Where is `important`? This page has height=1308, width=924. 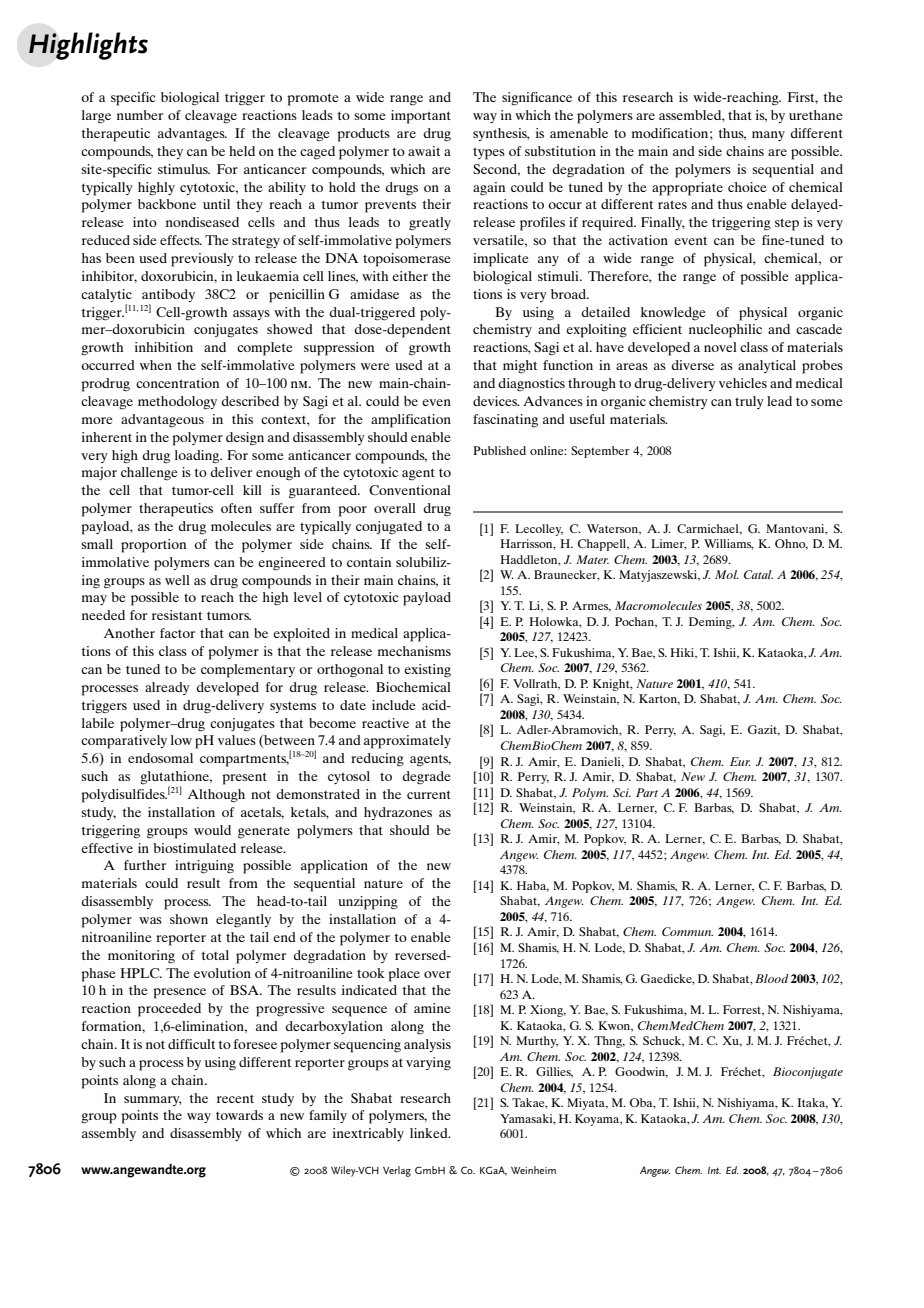 important is located at coordinates (421, 117).
